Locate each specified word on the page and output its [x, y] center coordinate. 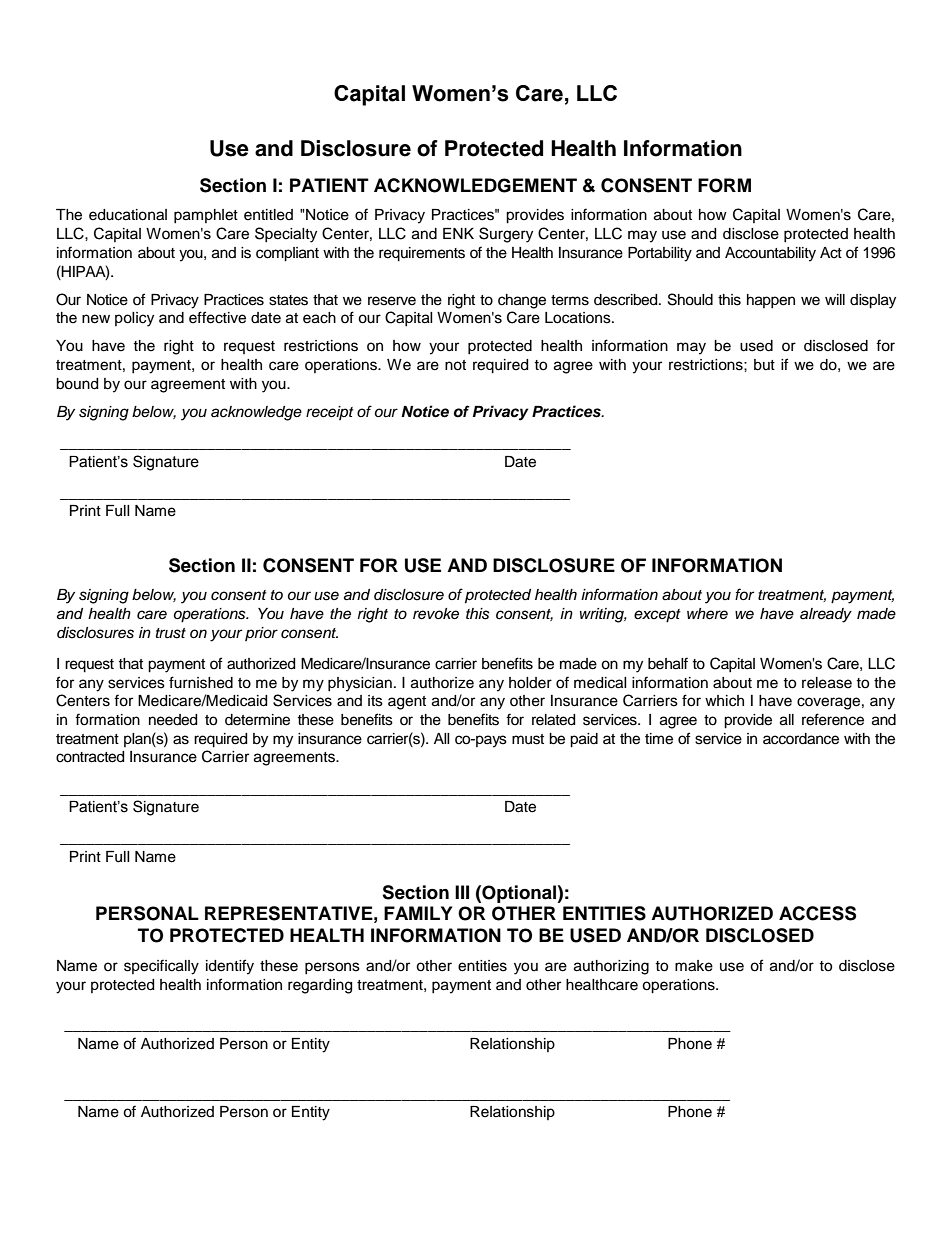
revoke [436, 614]
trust [171, 633]
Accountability [770, 254]
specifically [161, 967]
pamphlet [206, 216]
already [826, 615]
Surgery [506, 235]
